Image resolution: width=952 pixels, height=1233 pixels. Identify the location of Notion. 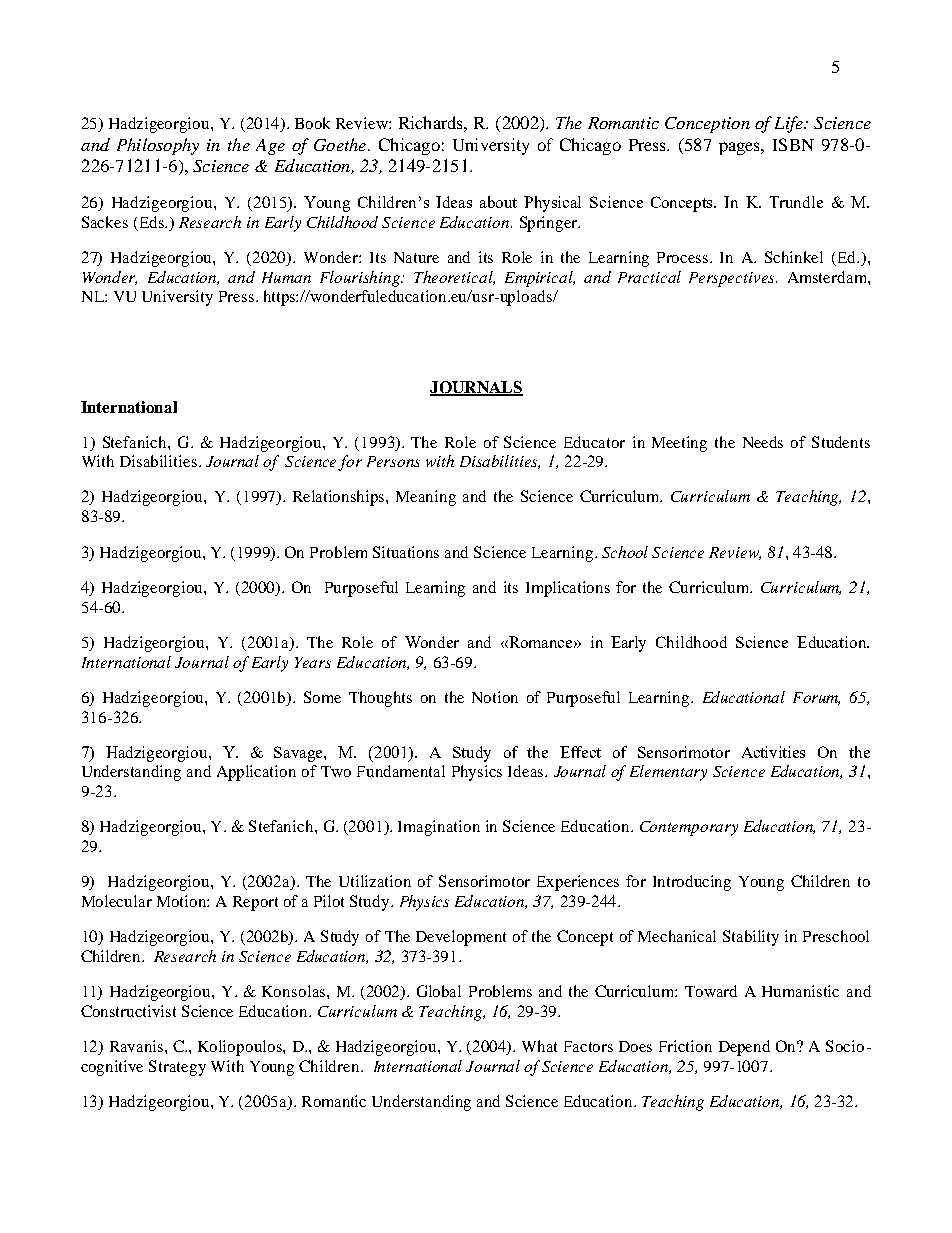
(495, 697).
